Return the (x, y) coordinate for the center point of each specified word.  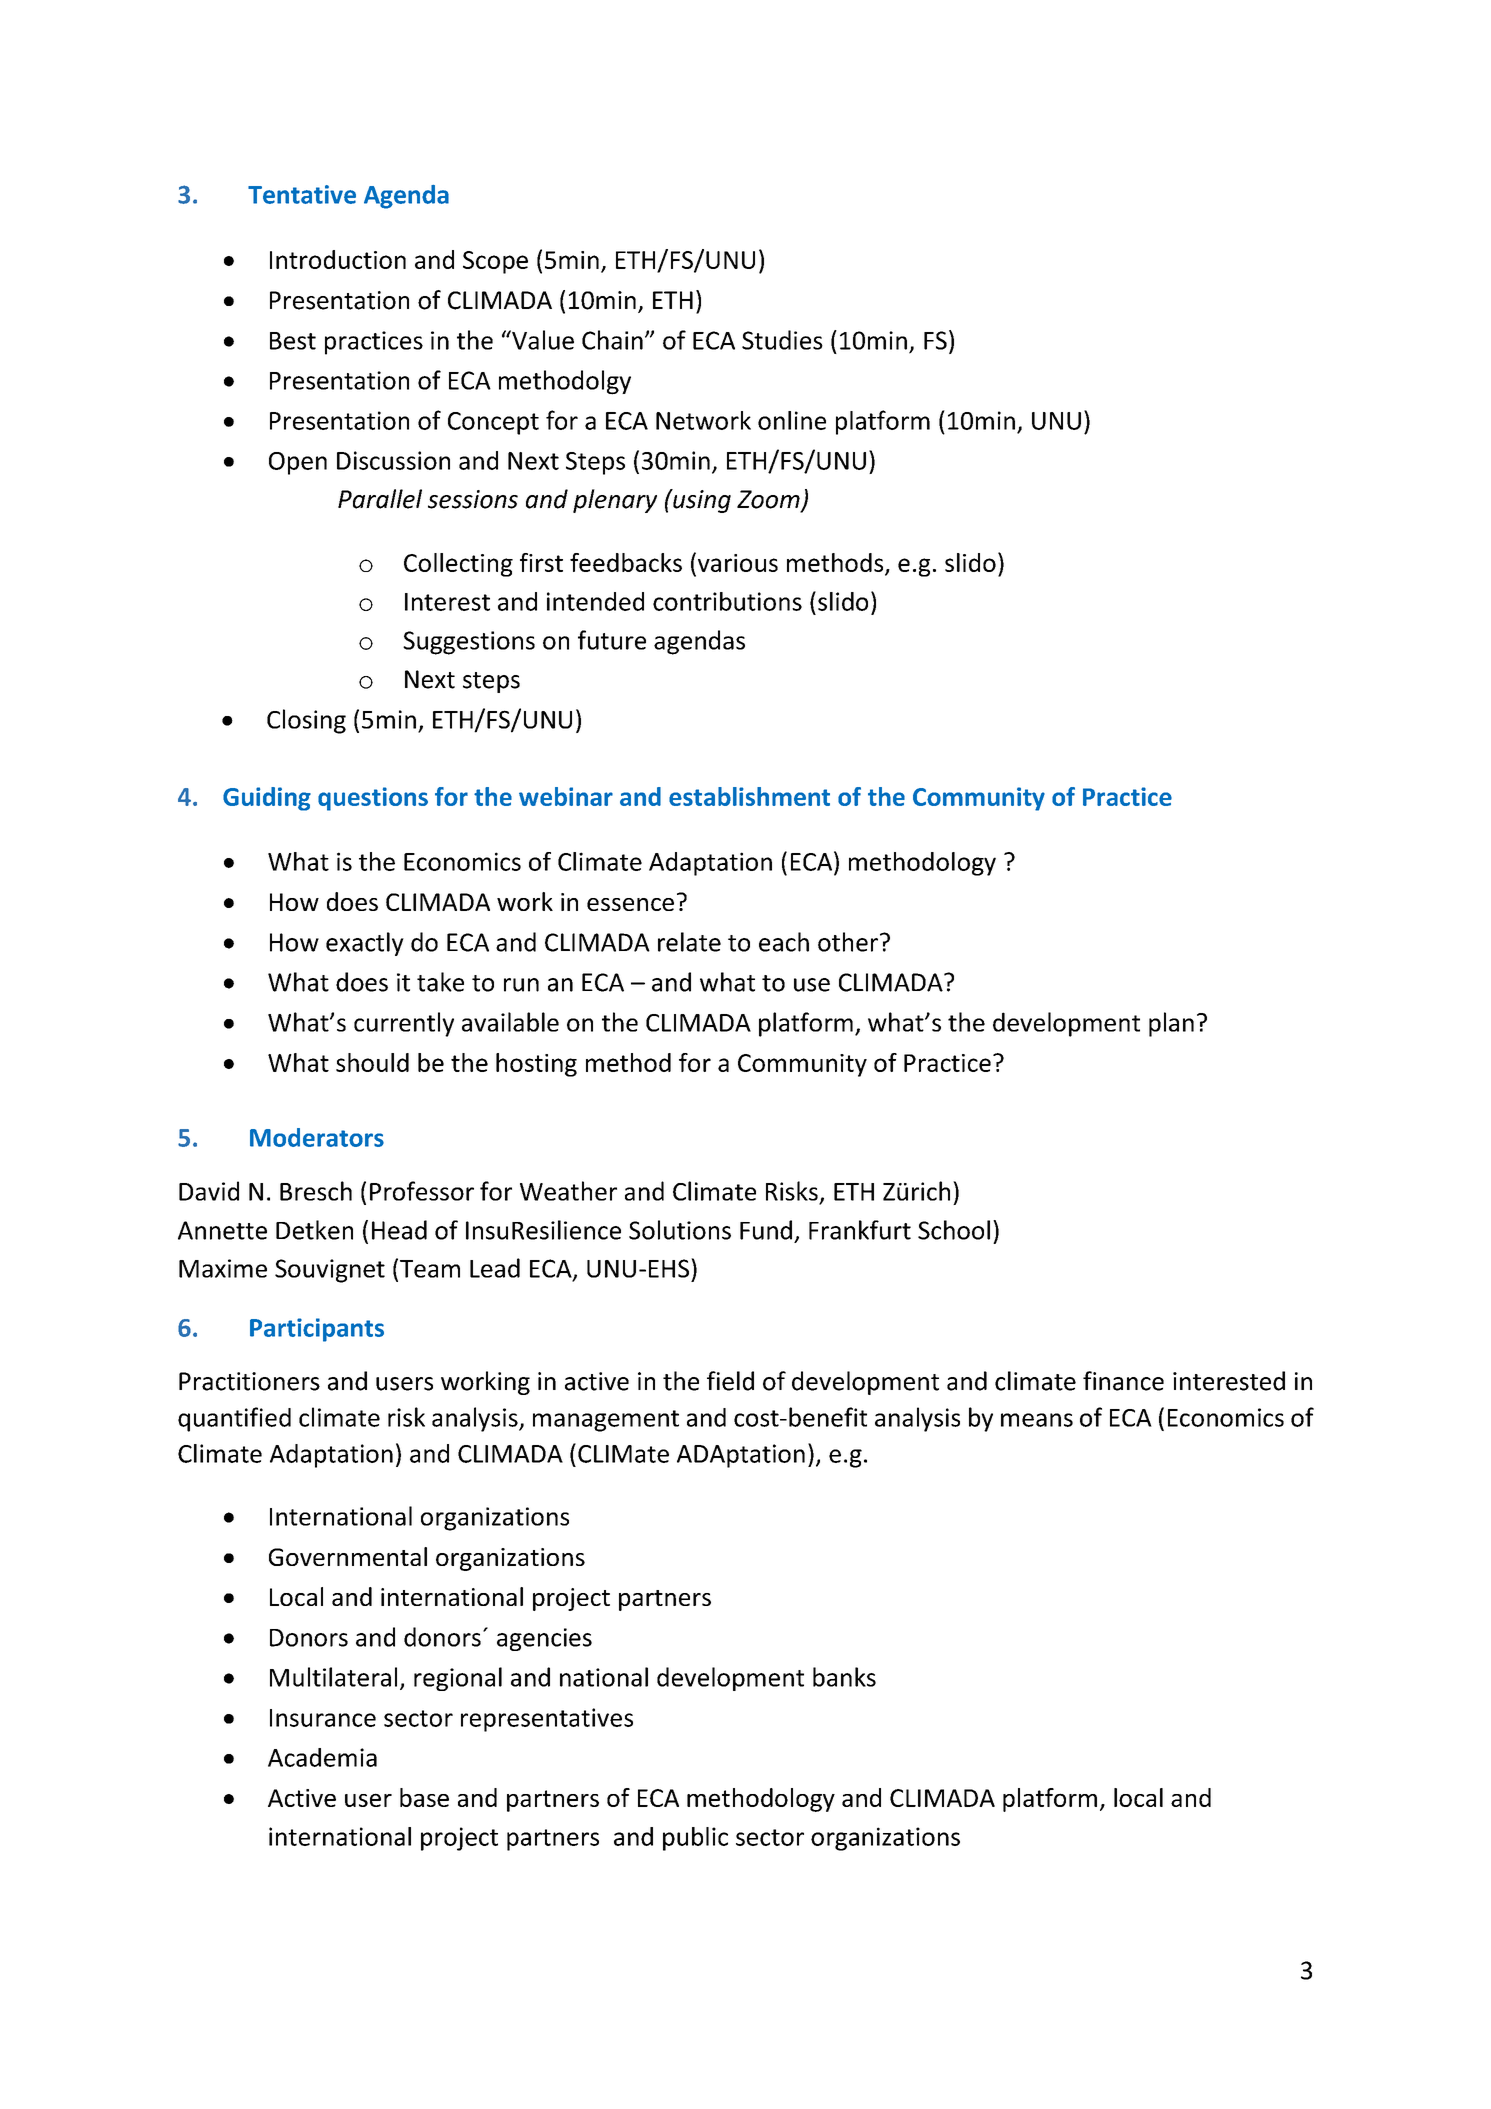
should (372, 1062)
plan (1171, 1024)
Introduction (338, 259)
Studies (782, 340)
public (695, 1839)
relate (689, 942)
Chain (612, 340)
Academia (322, 1757)
